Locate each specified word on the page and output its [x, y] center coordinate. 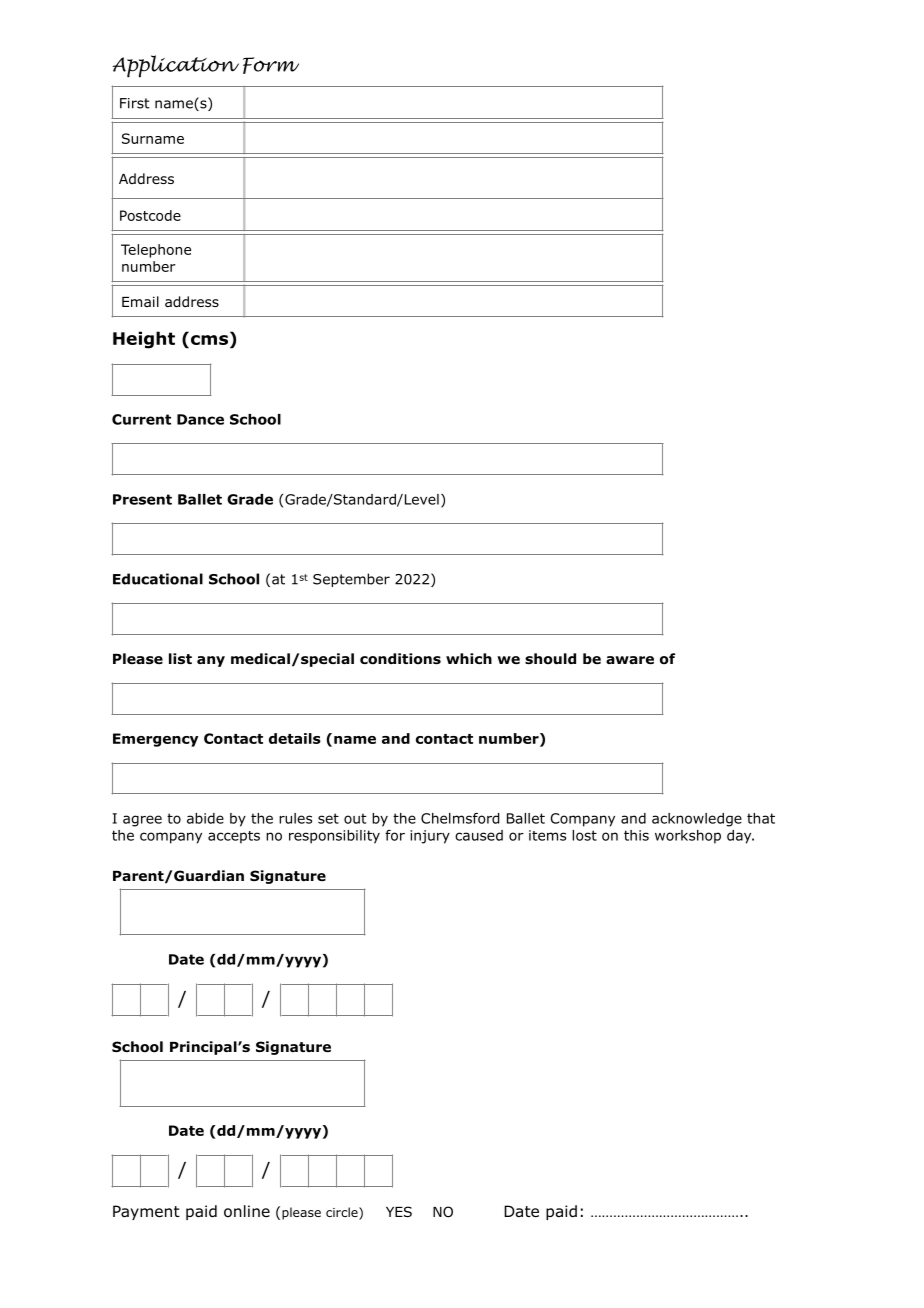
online [247, 1211]
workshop [688, 837]
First [135, 103]
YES [399, 1211]
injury [430, 837]
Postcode [150, 215]
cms [209, 340]
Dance [200, 419]
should [550, 659]
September [351, 580]
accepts [234, 837]
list [180, 658]
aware [630, 660]
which [469, 658]
